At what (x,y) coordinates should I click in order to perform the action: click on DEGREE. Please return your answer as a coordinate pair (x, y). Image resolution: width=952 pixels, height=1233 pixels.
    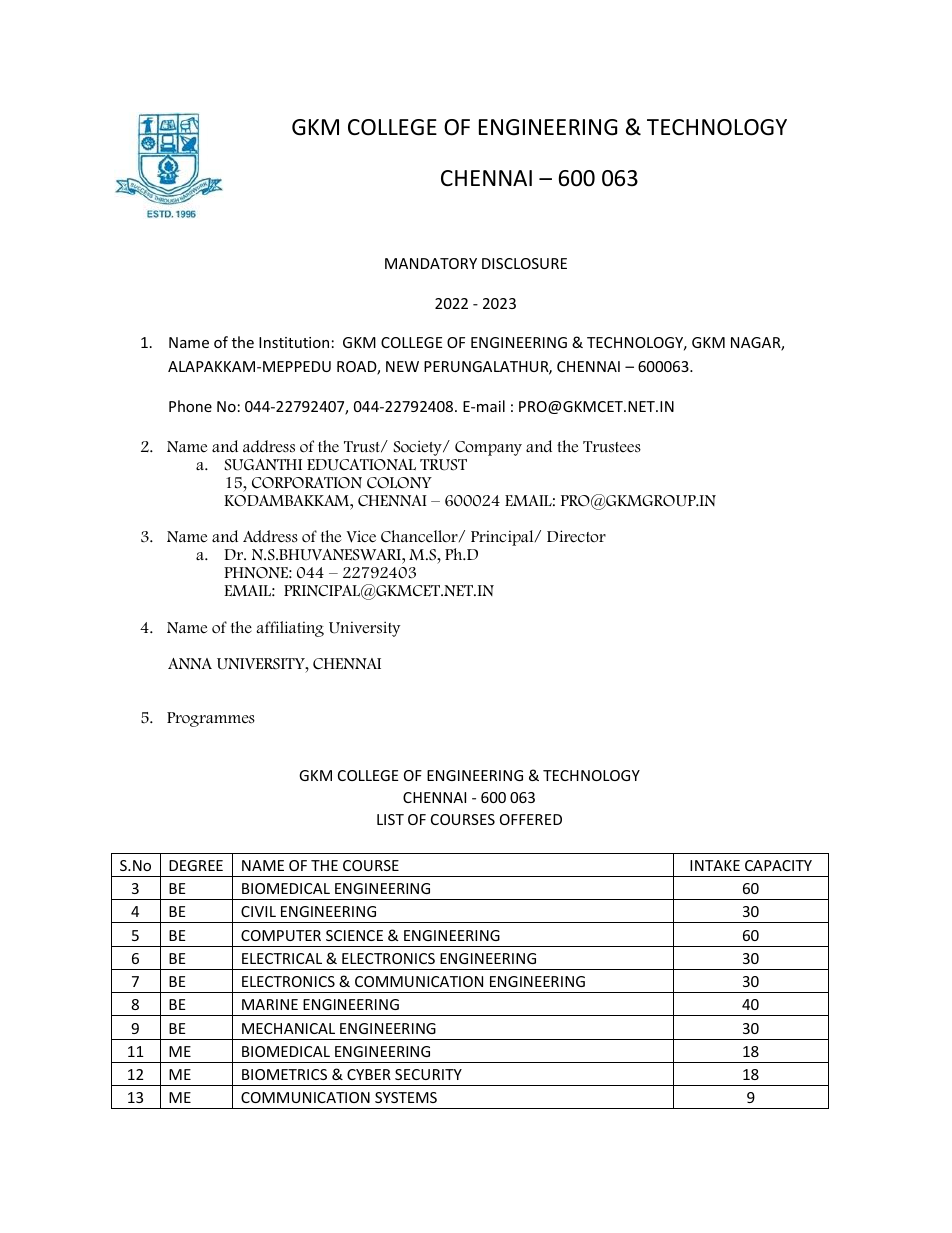
    Looking at the image, I should click on (196, 865).
